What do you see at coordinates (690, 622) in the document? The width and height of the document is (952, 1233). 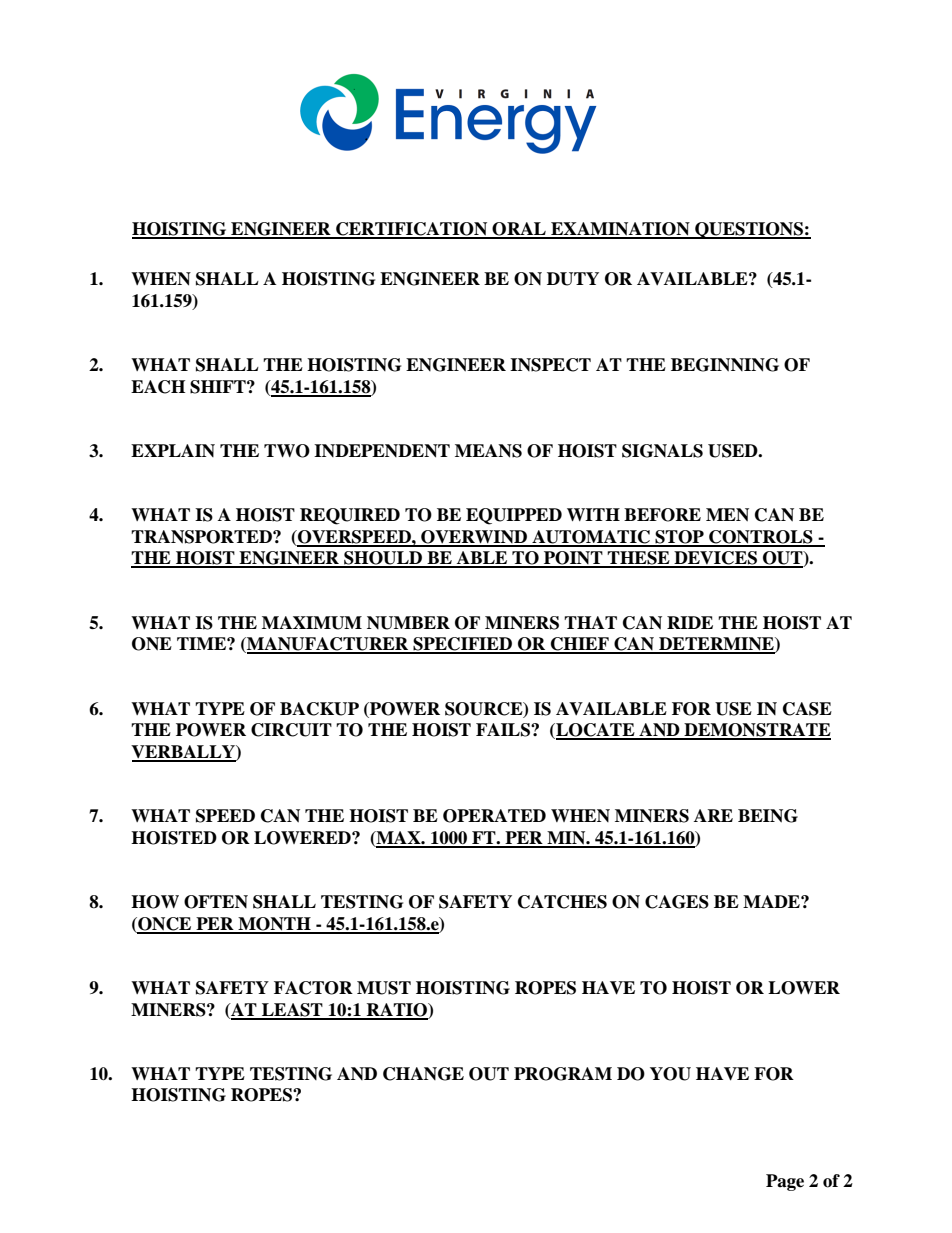 I see `RIDE` at bounding box center [690, 622].
